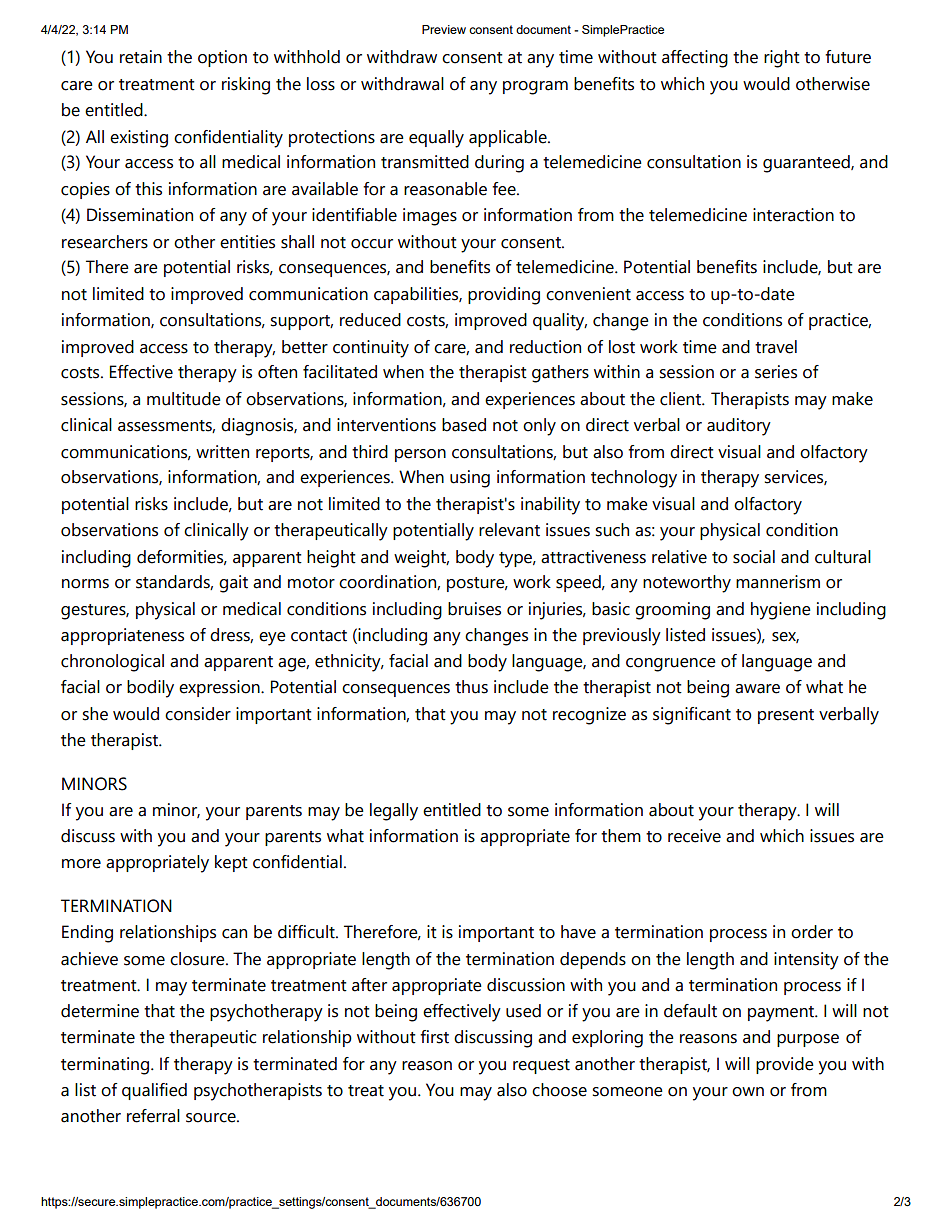 The height and width of the page is (1232, 952). Describe the element at coordinates (474, 609) in the page. I see `bruises` at that location.
